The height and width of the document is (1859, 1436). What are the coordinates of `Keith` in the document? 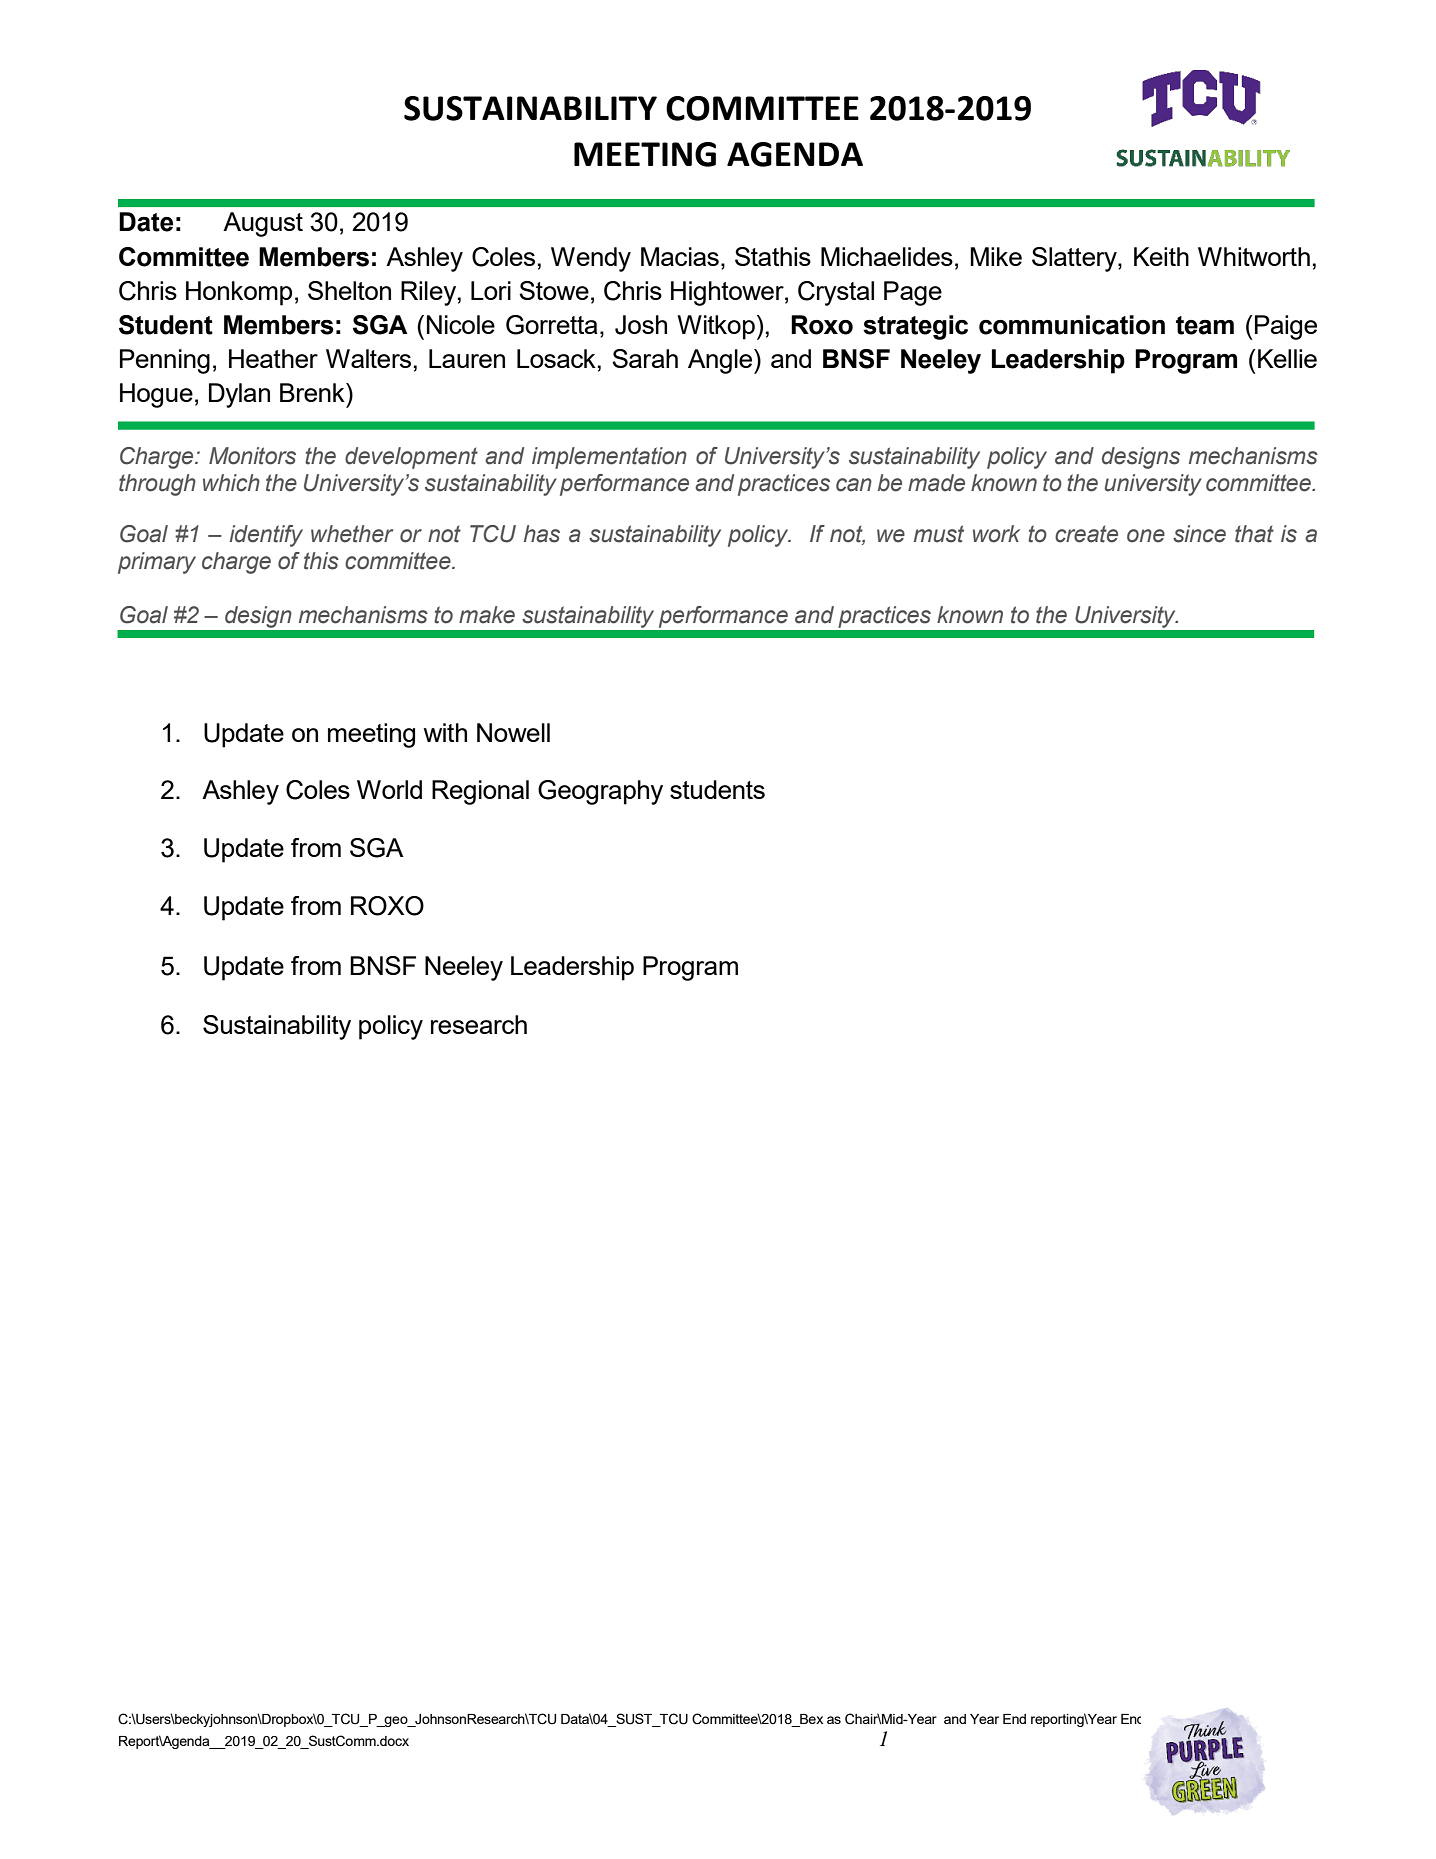 It's located at (1161, 256).
